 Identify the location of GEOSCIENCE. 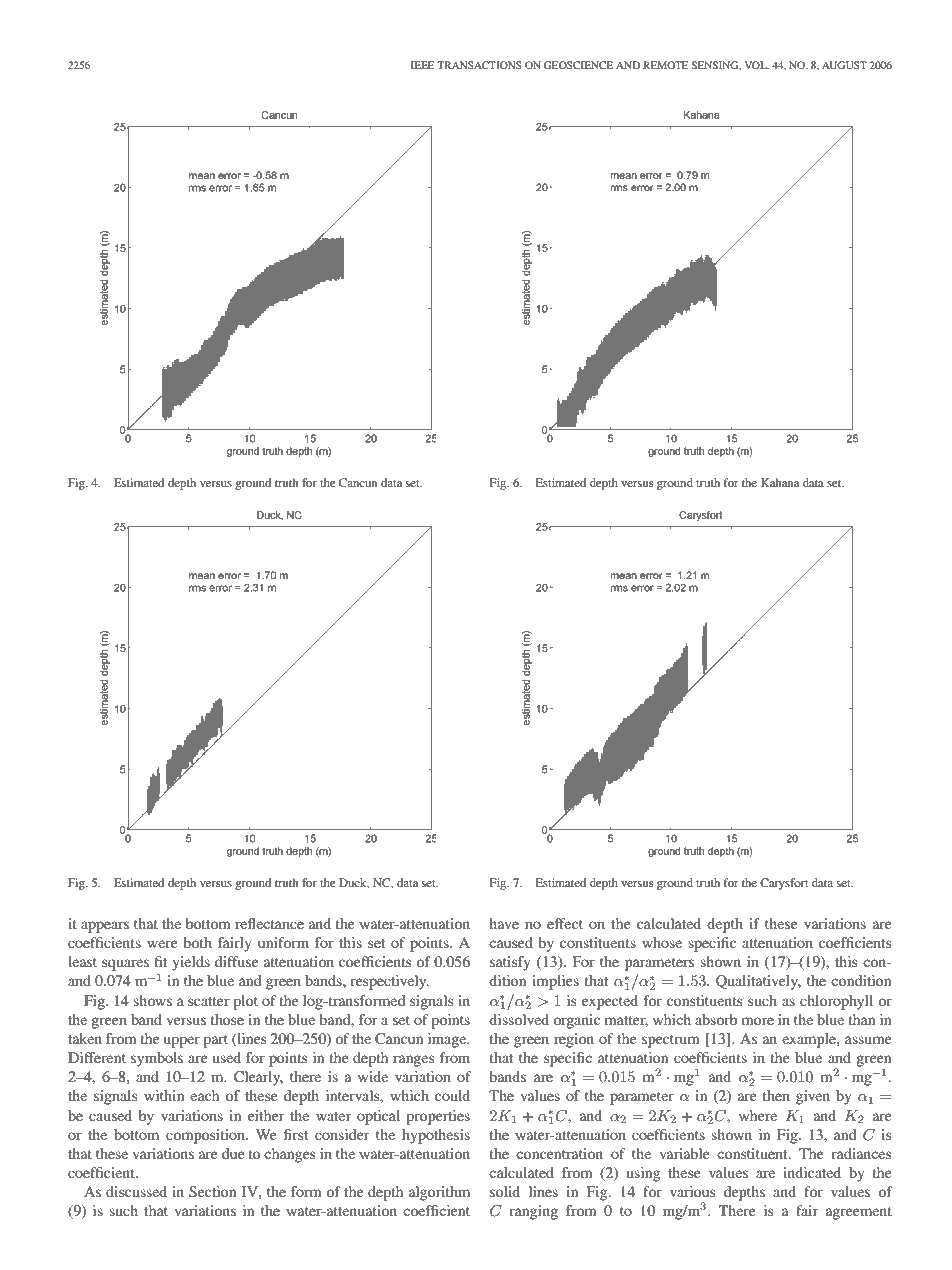
(578, 65).
